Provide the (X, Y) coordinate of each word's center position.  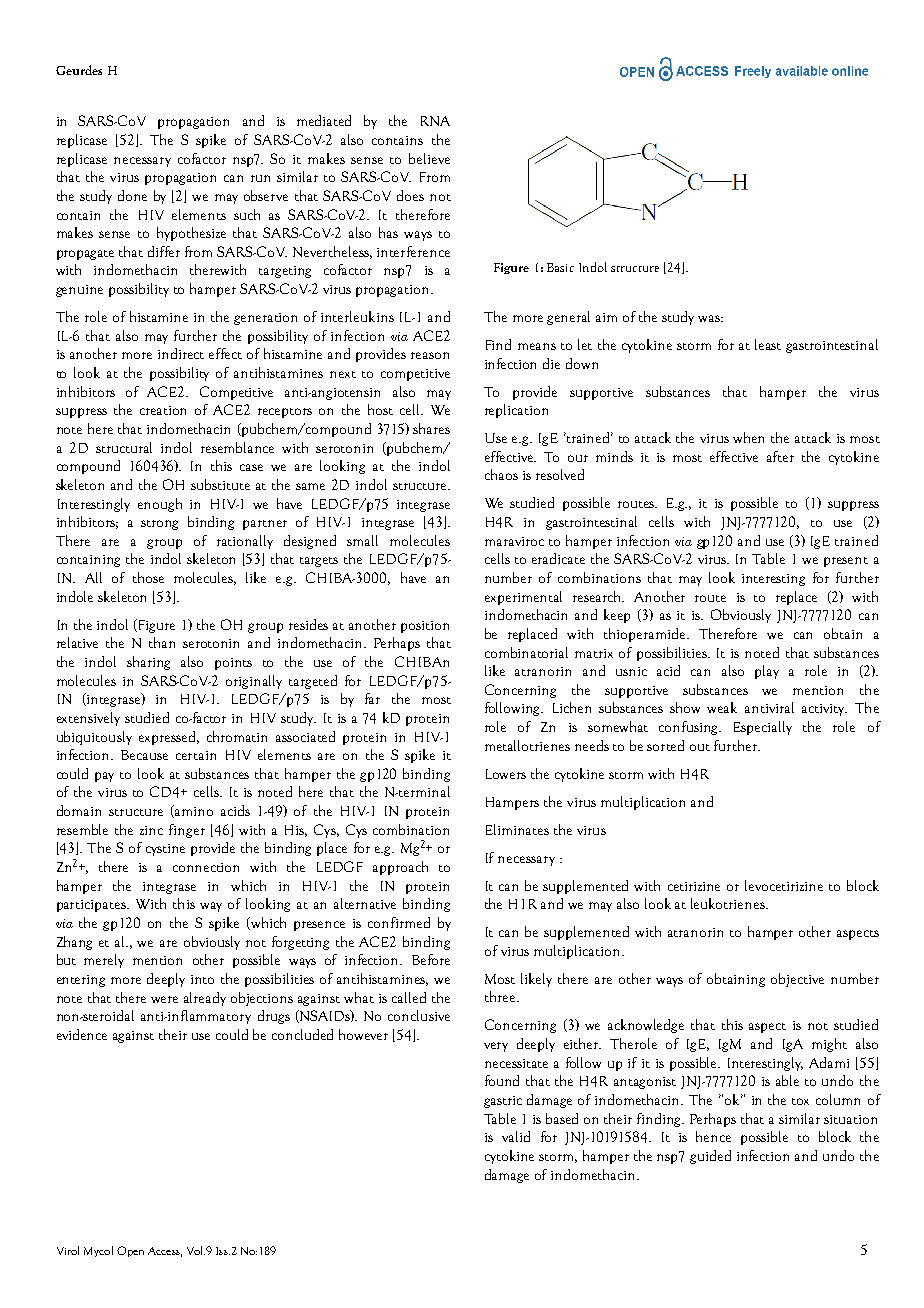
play (767, 672)
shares (431, 428)
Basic (560, 267)
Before (431, 959)
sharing (148, 663)
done (132, 195)
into (202, 979)
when (748, 437)
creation (163, 410)
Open (130, 1251)
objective (797, 980)
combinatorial (526, 652)
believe (429, 158)
